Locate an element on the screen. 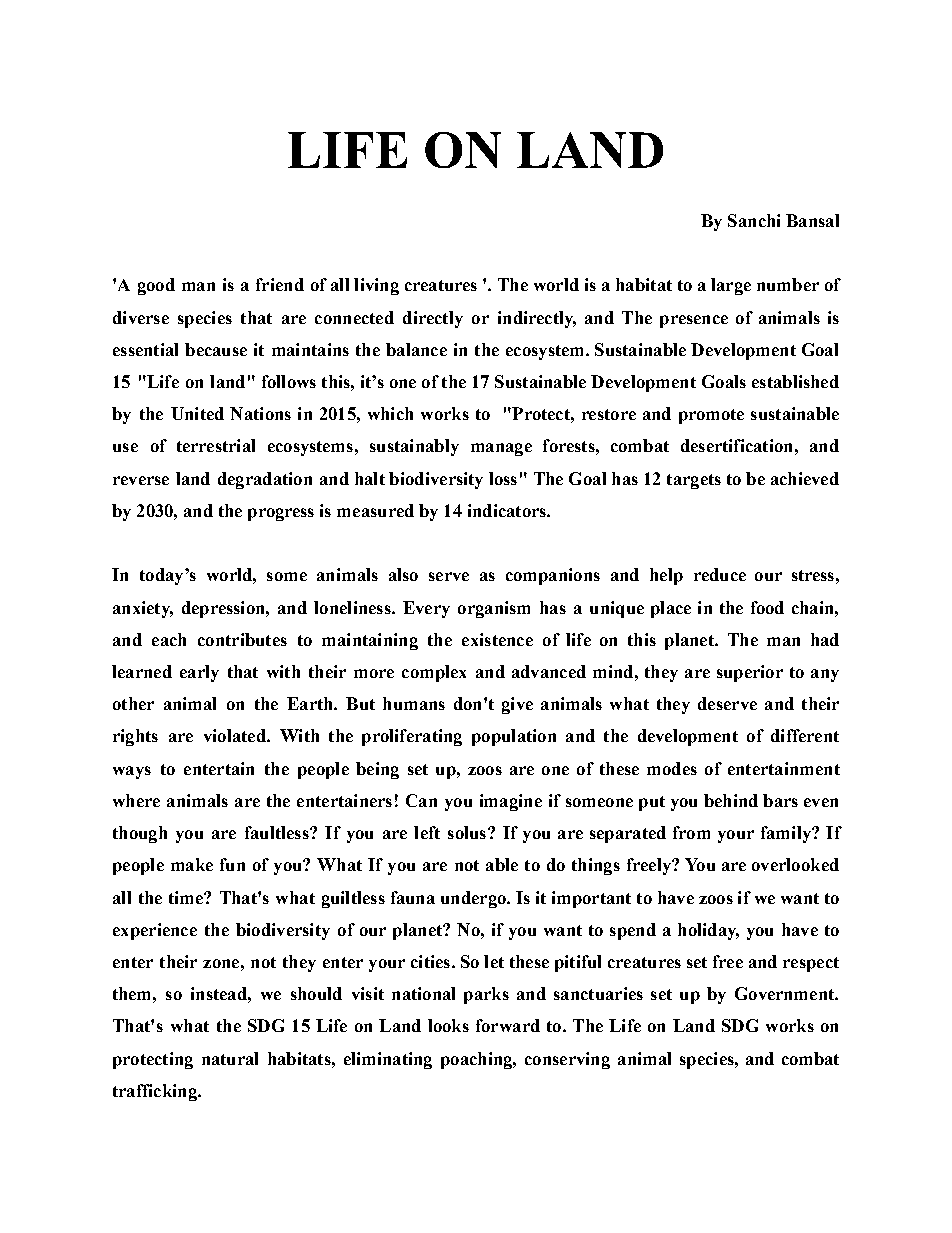  natural is located at coordinates (230, 1058).
